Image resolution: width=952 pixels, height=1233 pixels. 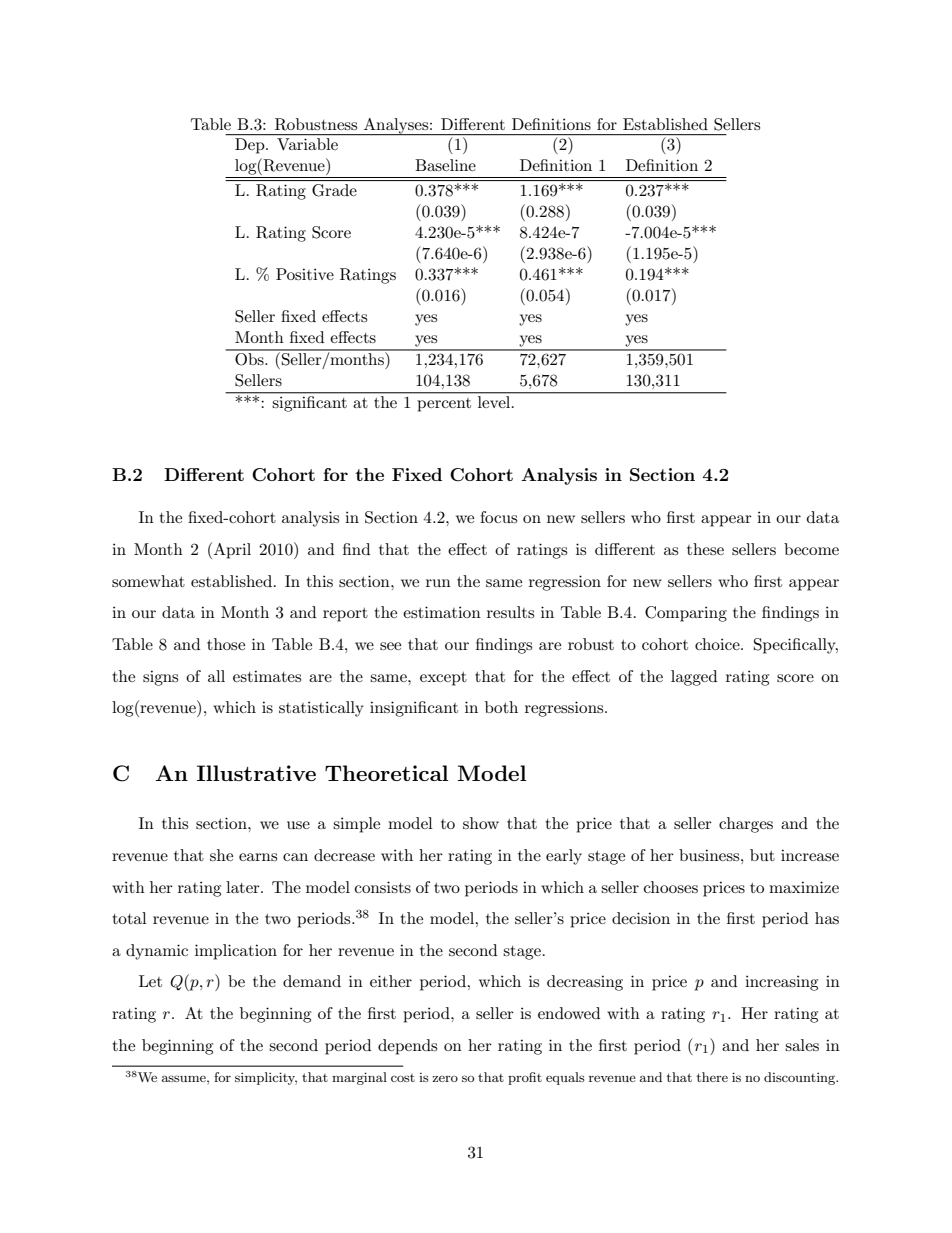 What do you see at coordinates (445, 165) in the screenshot?
I see `Baseline` at bounding box center [445, 165].
